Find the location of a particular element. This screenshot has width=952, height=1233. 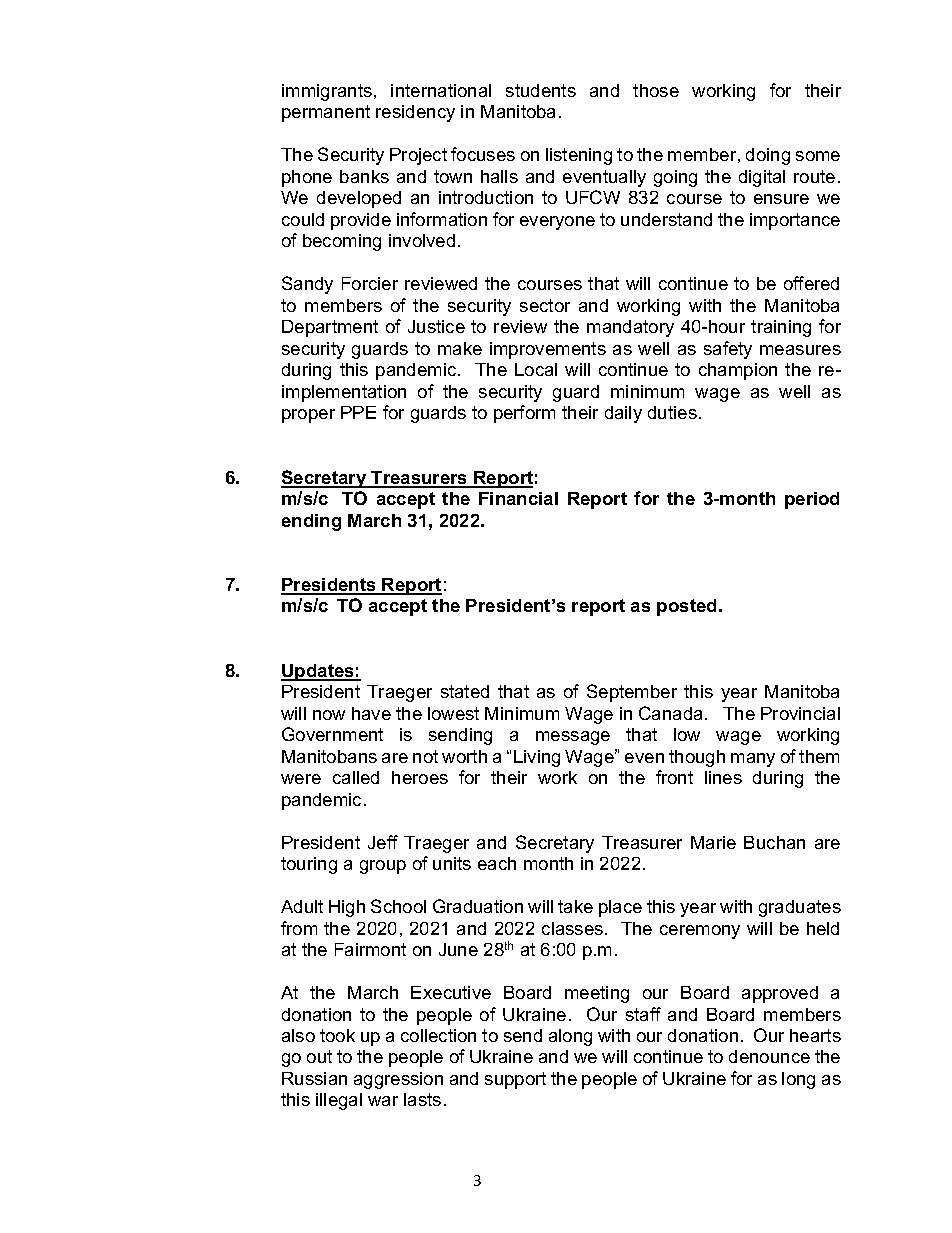

period is located at coordinates (812, 500).
